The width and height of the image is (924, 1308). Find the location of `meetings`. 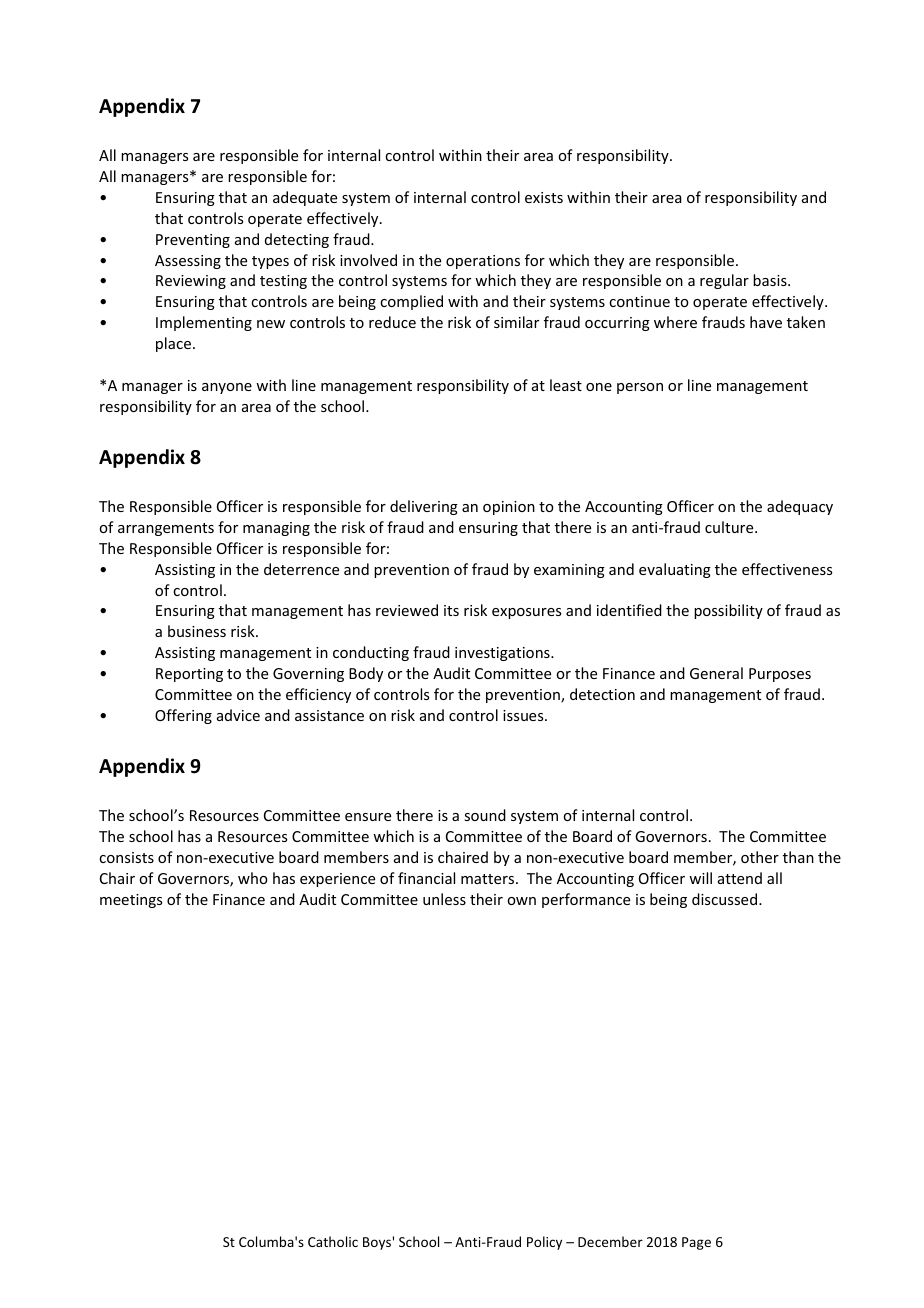

meetings is located at coordinates (131, 901).
